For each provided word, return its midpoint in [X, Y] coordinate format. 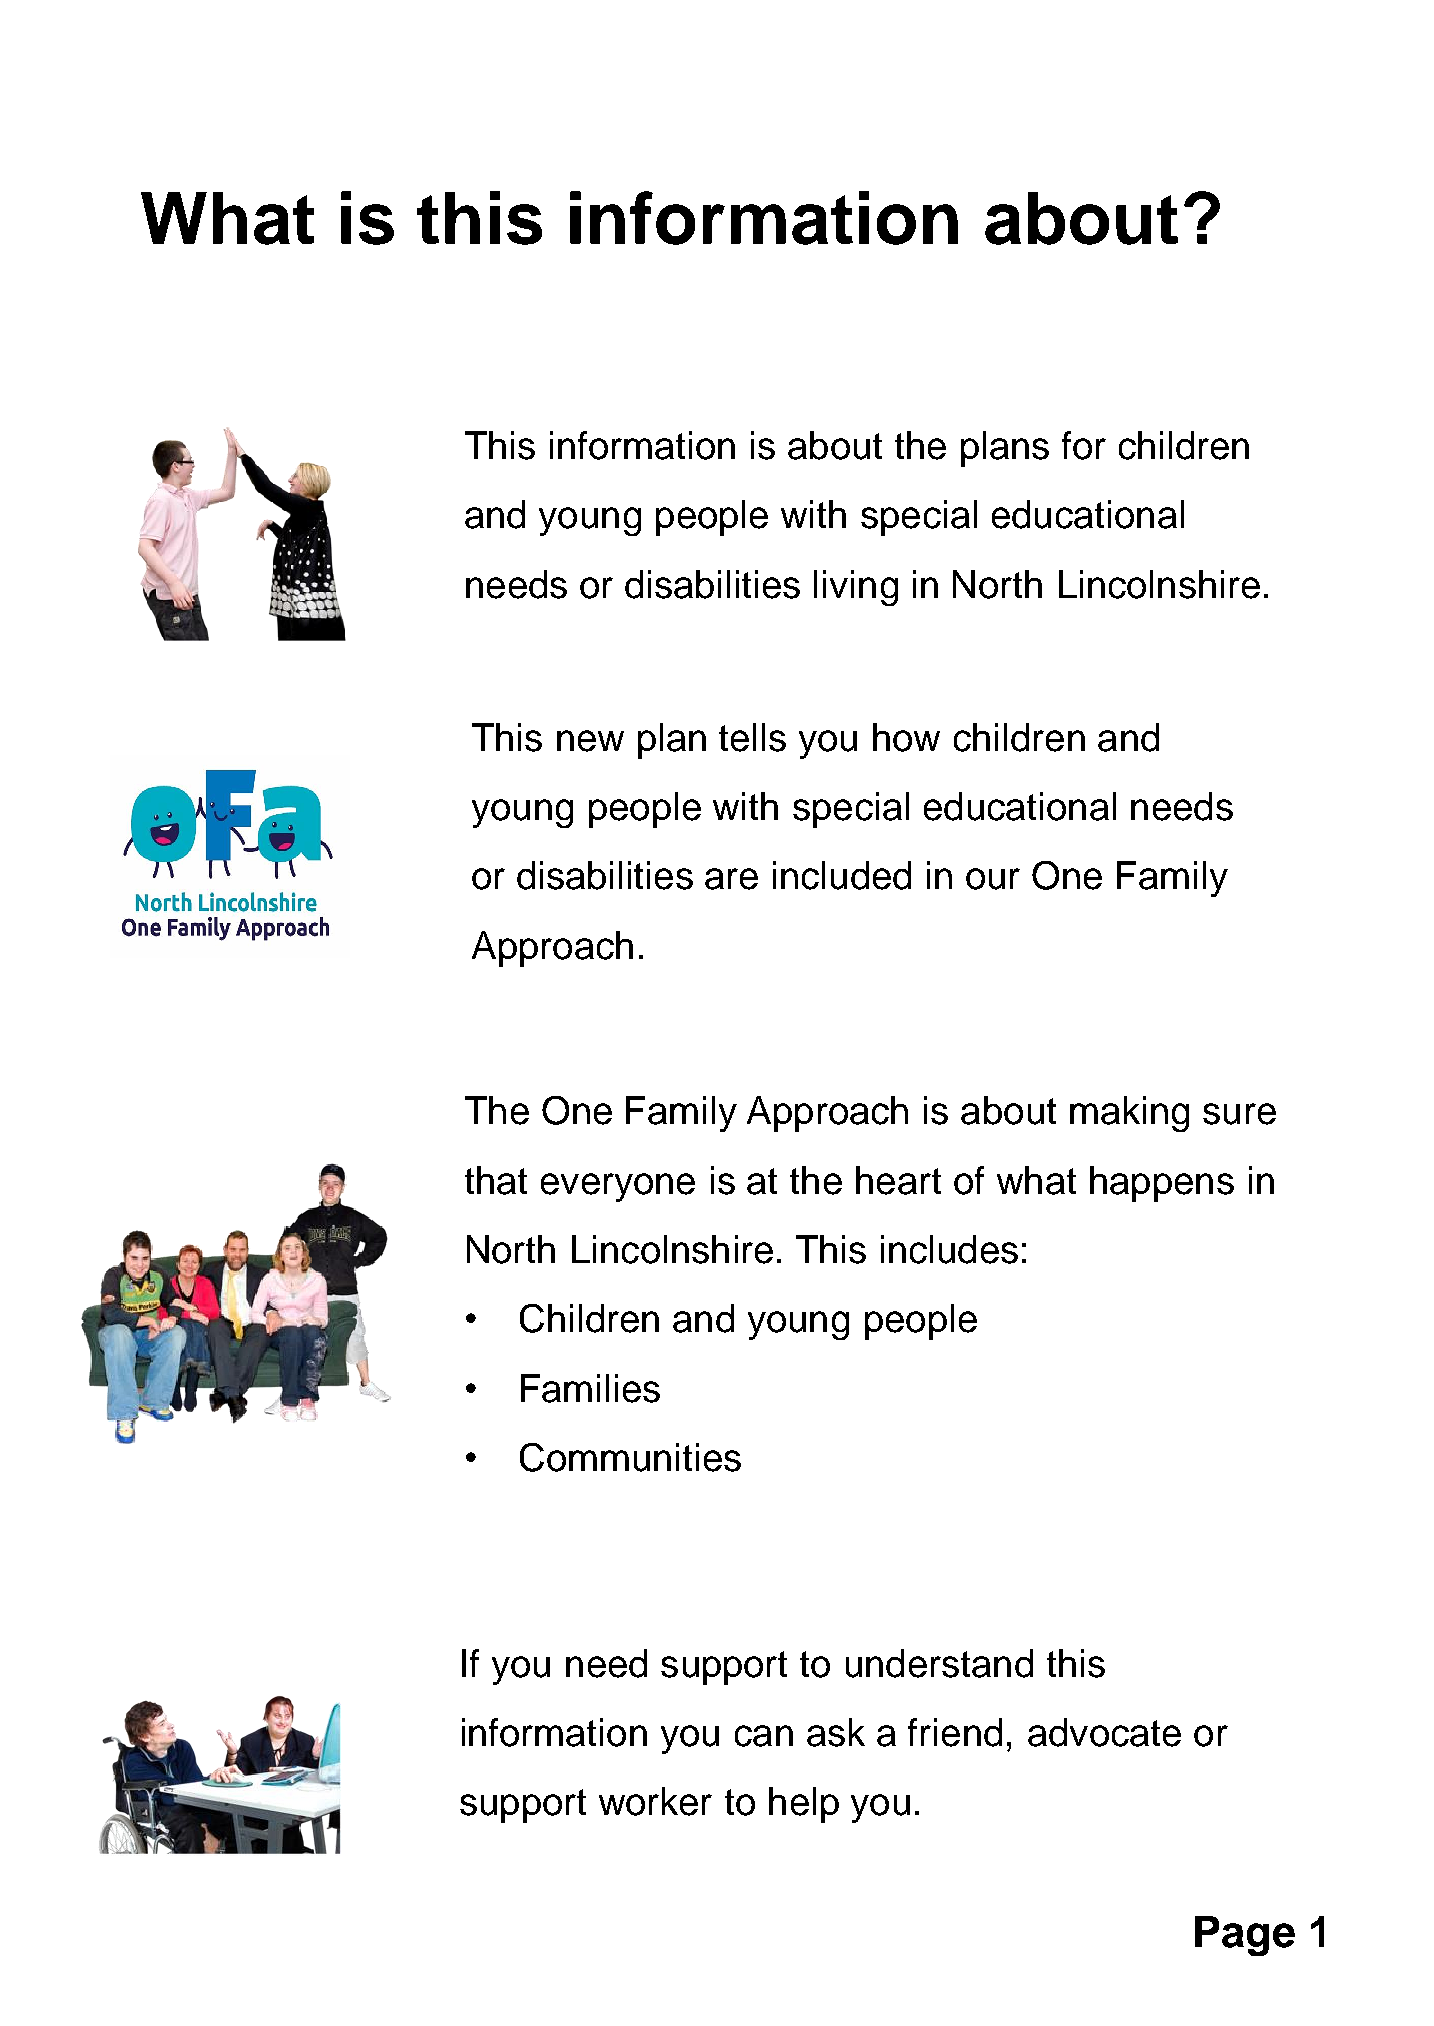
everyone [618, 1187]
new [590, 741]
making [1129, 1114]
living [856, 588]
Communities [630, 1457]
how [906, 737]
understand [939, 1663]
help [804, 1805]
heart [898, 1180]
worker [655, 1801]
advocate [1104, 1732]
